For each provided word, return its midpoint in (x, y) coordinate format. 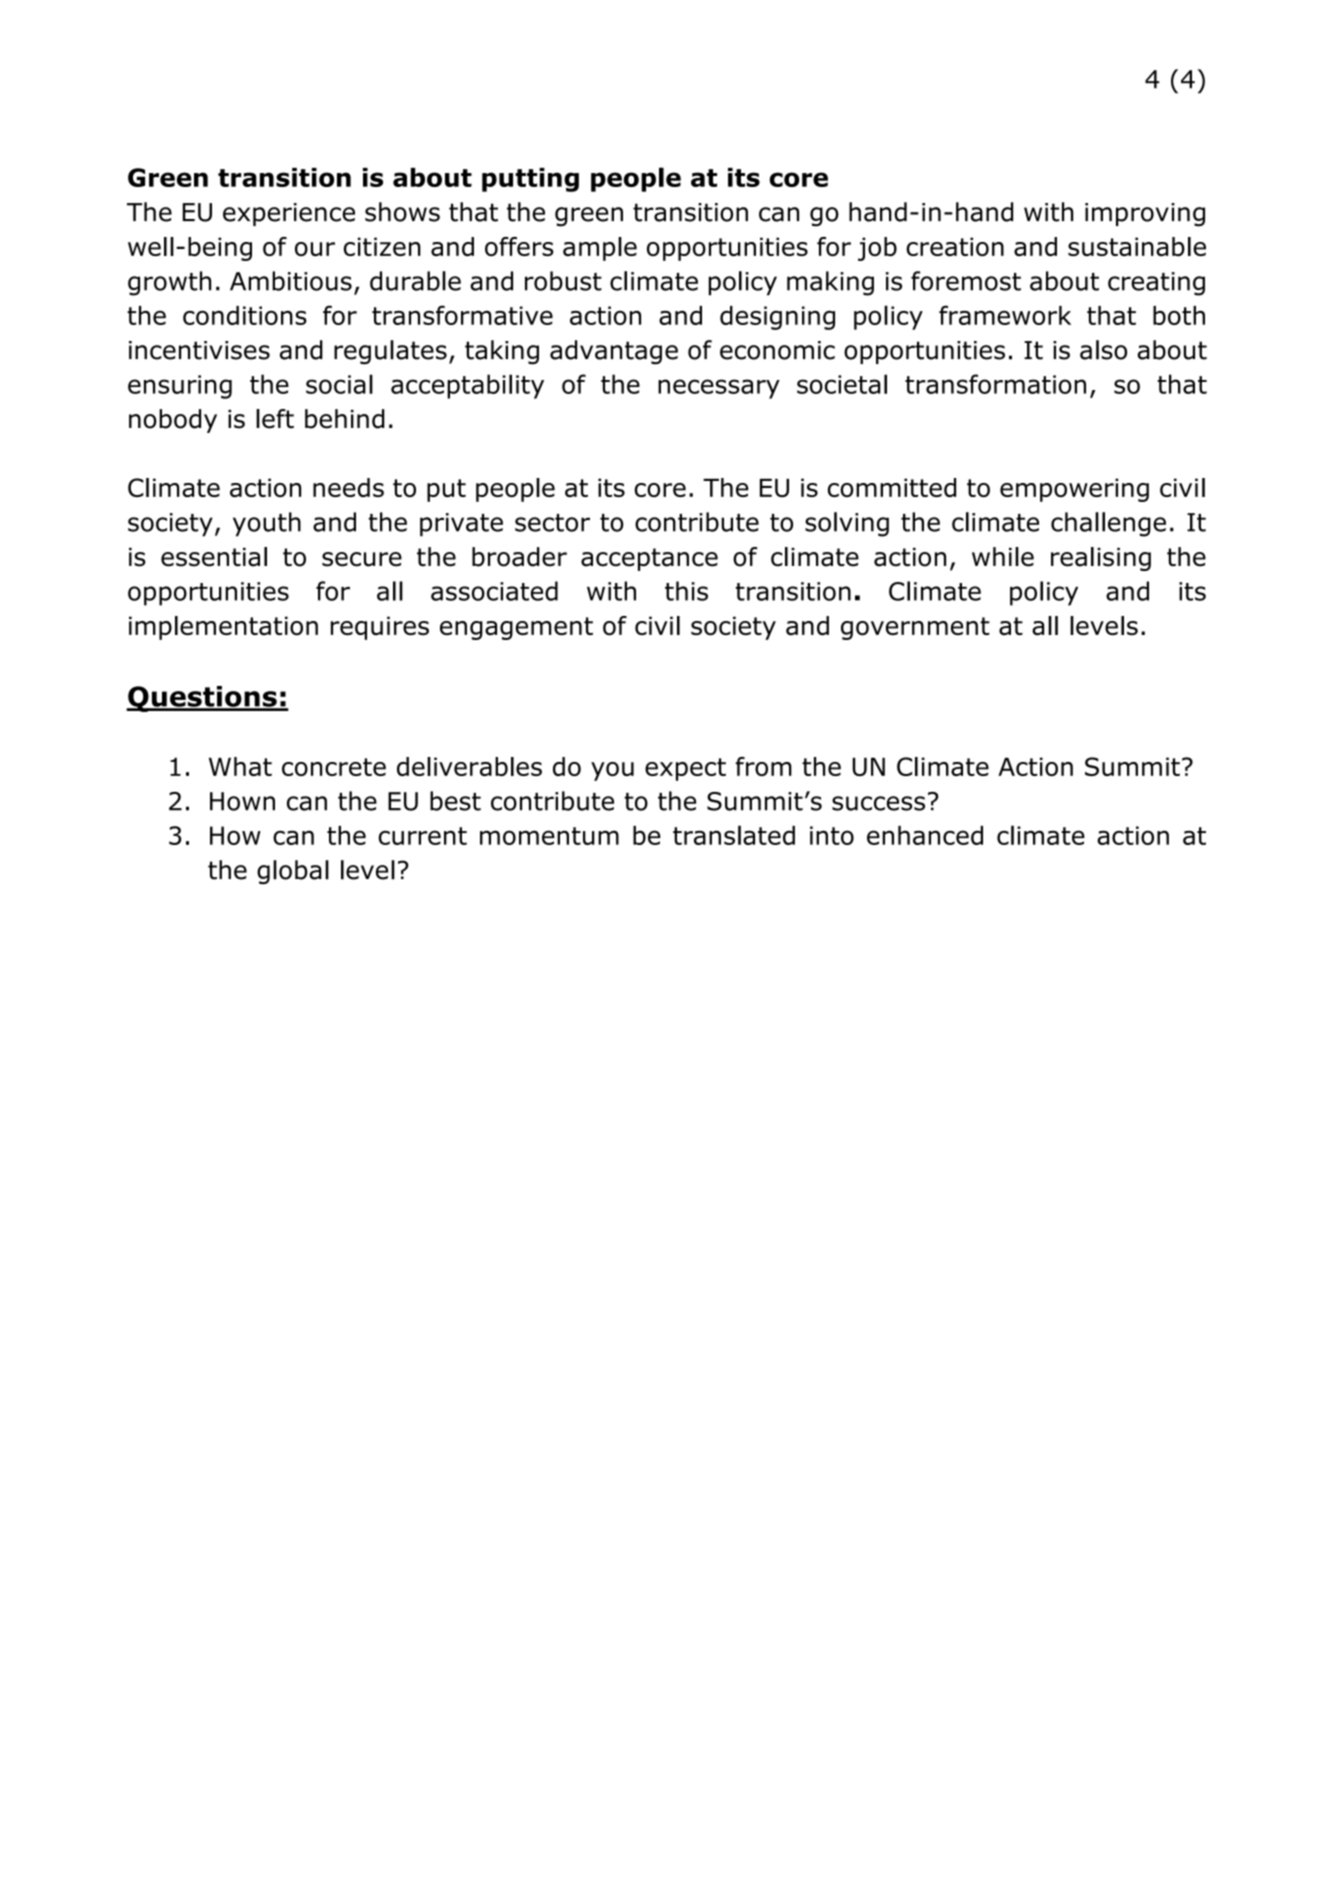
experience (289, 214)
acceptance (649, 559)
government (915, 628)
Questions (202, 699)
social (339, 384)
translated (734, 835)
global (293, 872)
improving (1145, 215)
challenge (1108, 524)
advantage (614, 352)
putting (530, 180)
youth (267, 524)
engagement (516, 628)
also (1103, 350)
